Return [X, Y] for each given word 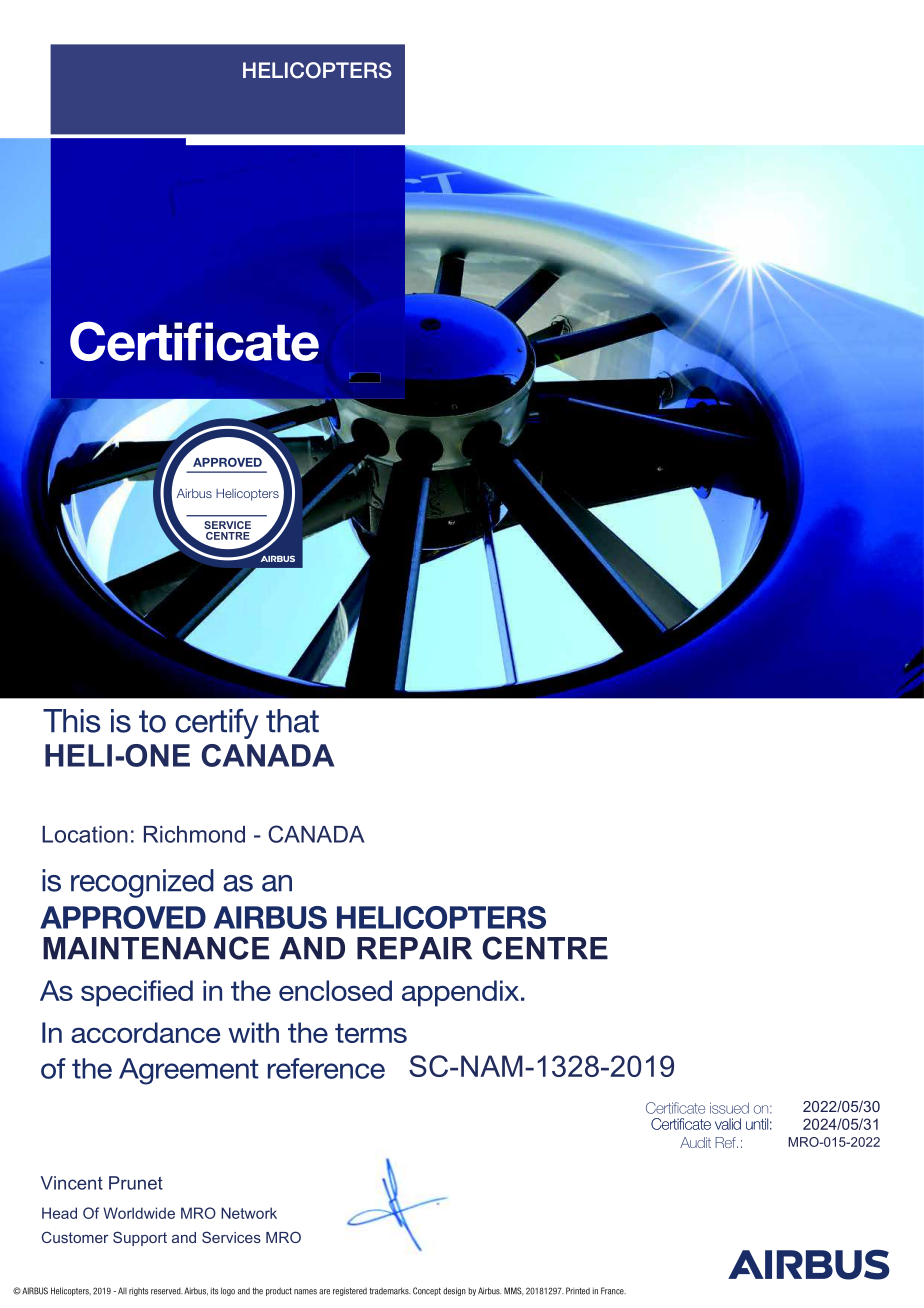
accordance [145, 1032]
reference [326, 1068]
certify [216, 724]
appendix [462, 993]
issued [729, 1108]
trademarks [389, 1291]
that [292, 721]
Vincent [72, 1183]
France [613, 1291]
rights [138, 1291]
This [72, 721]
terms [371, 1033]
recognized [142, 883]
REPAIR [414, 948]
